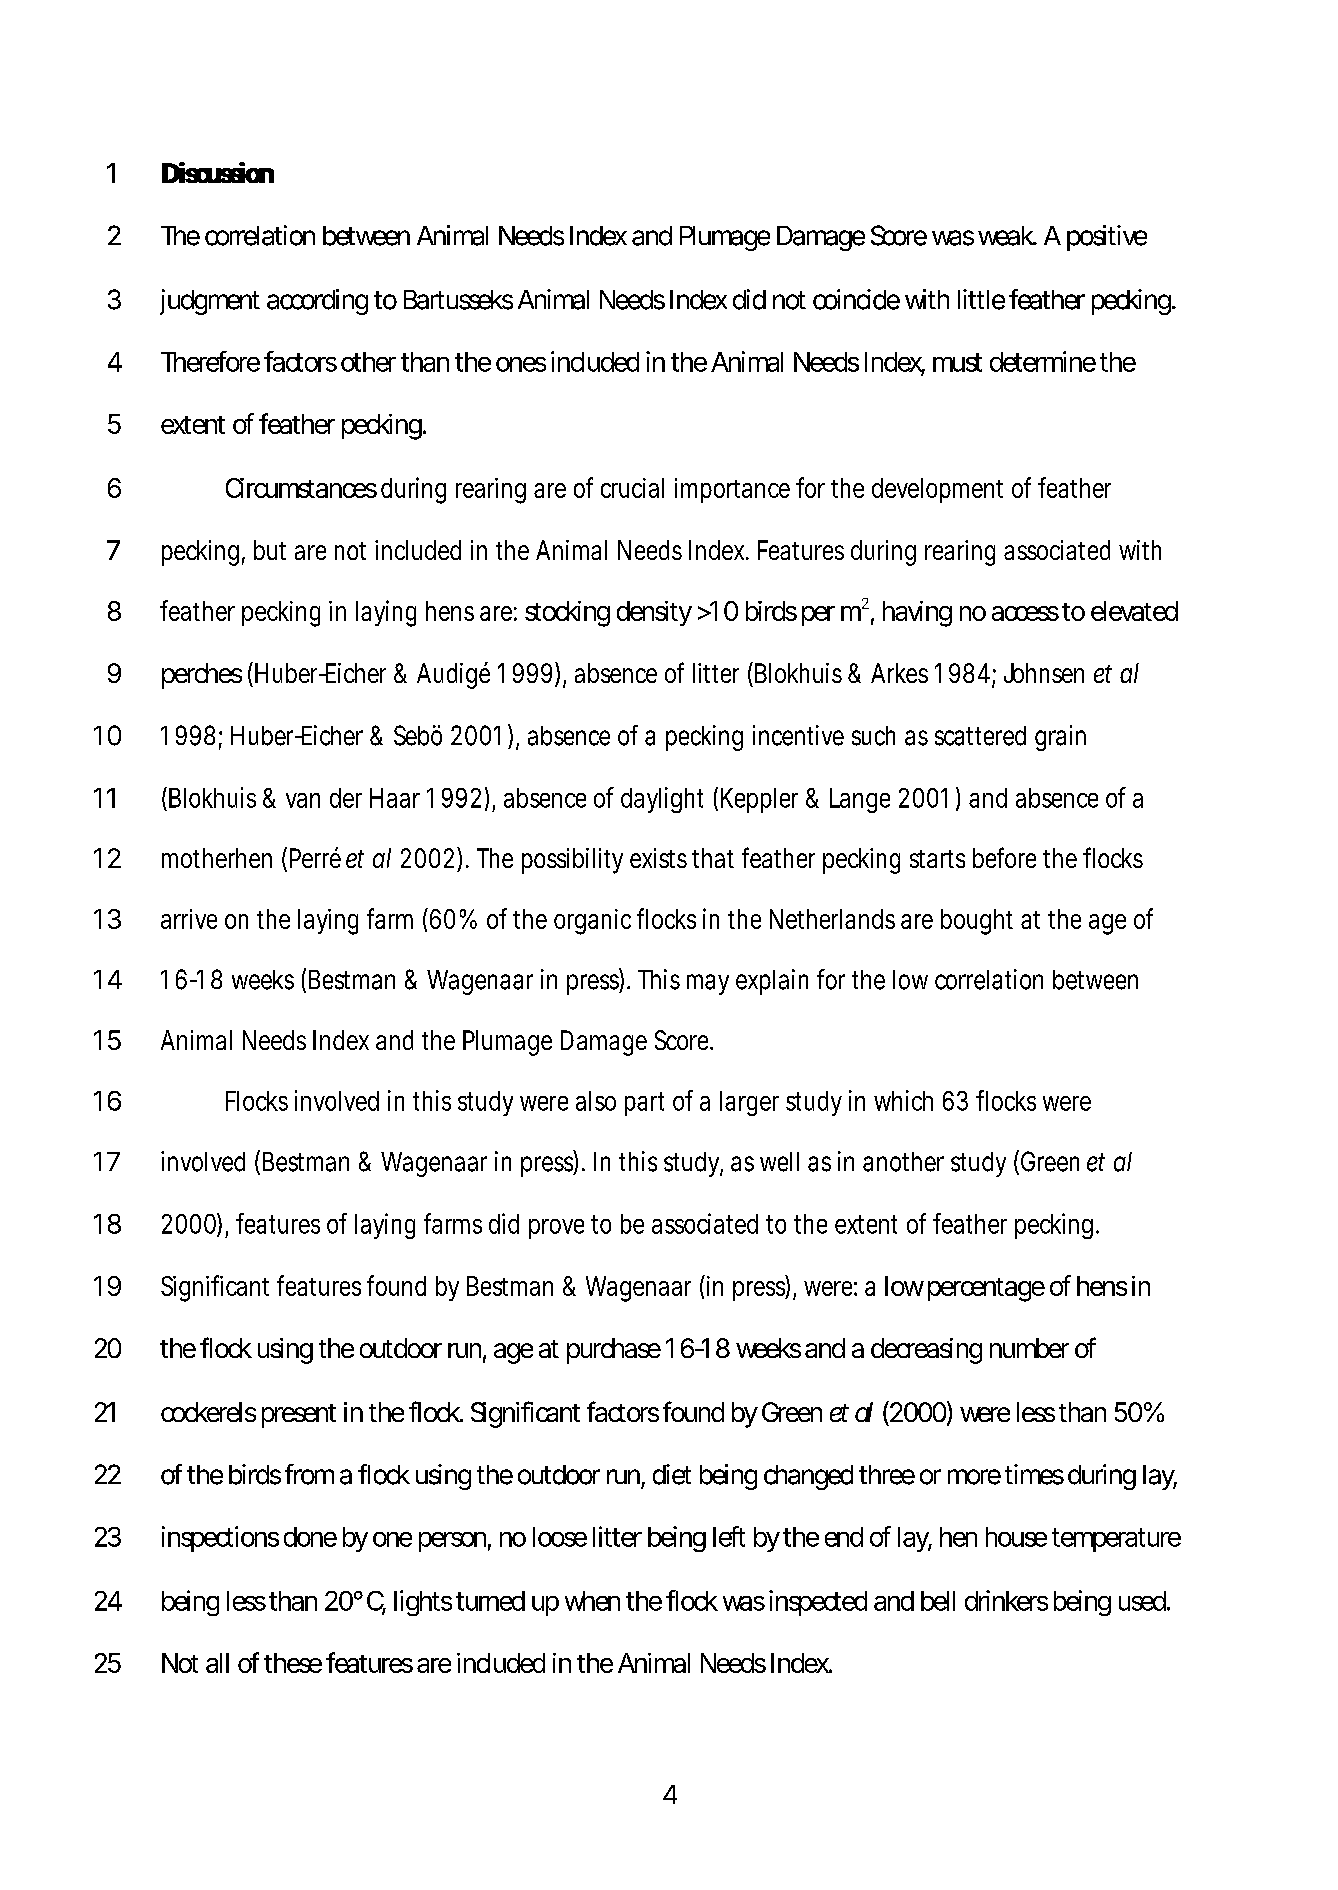  Describe the element at coordinates (977, 922) in the screenshot. I see `bought` at that location.
